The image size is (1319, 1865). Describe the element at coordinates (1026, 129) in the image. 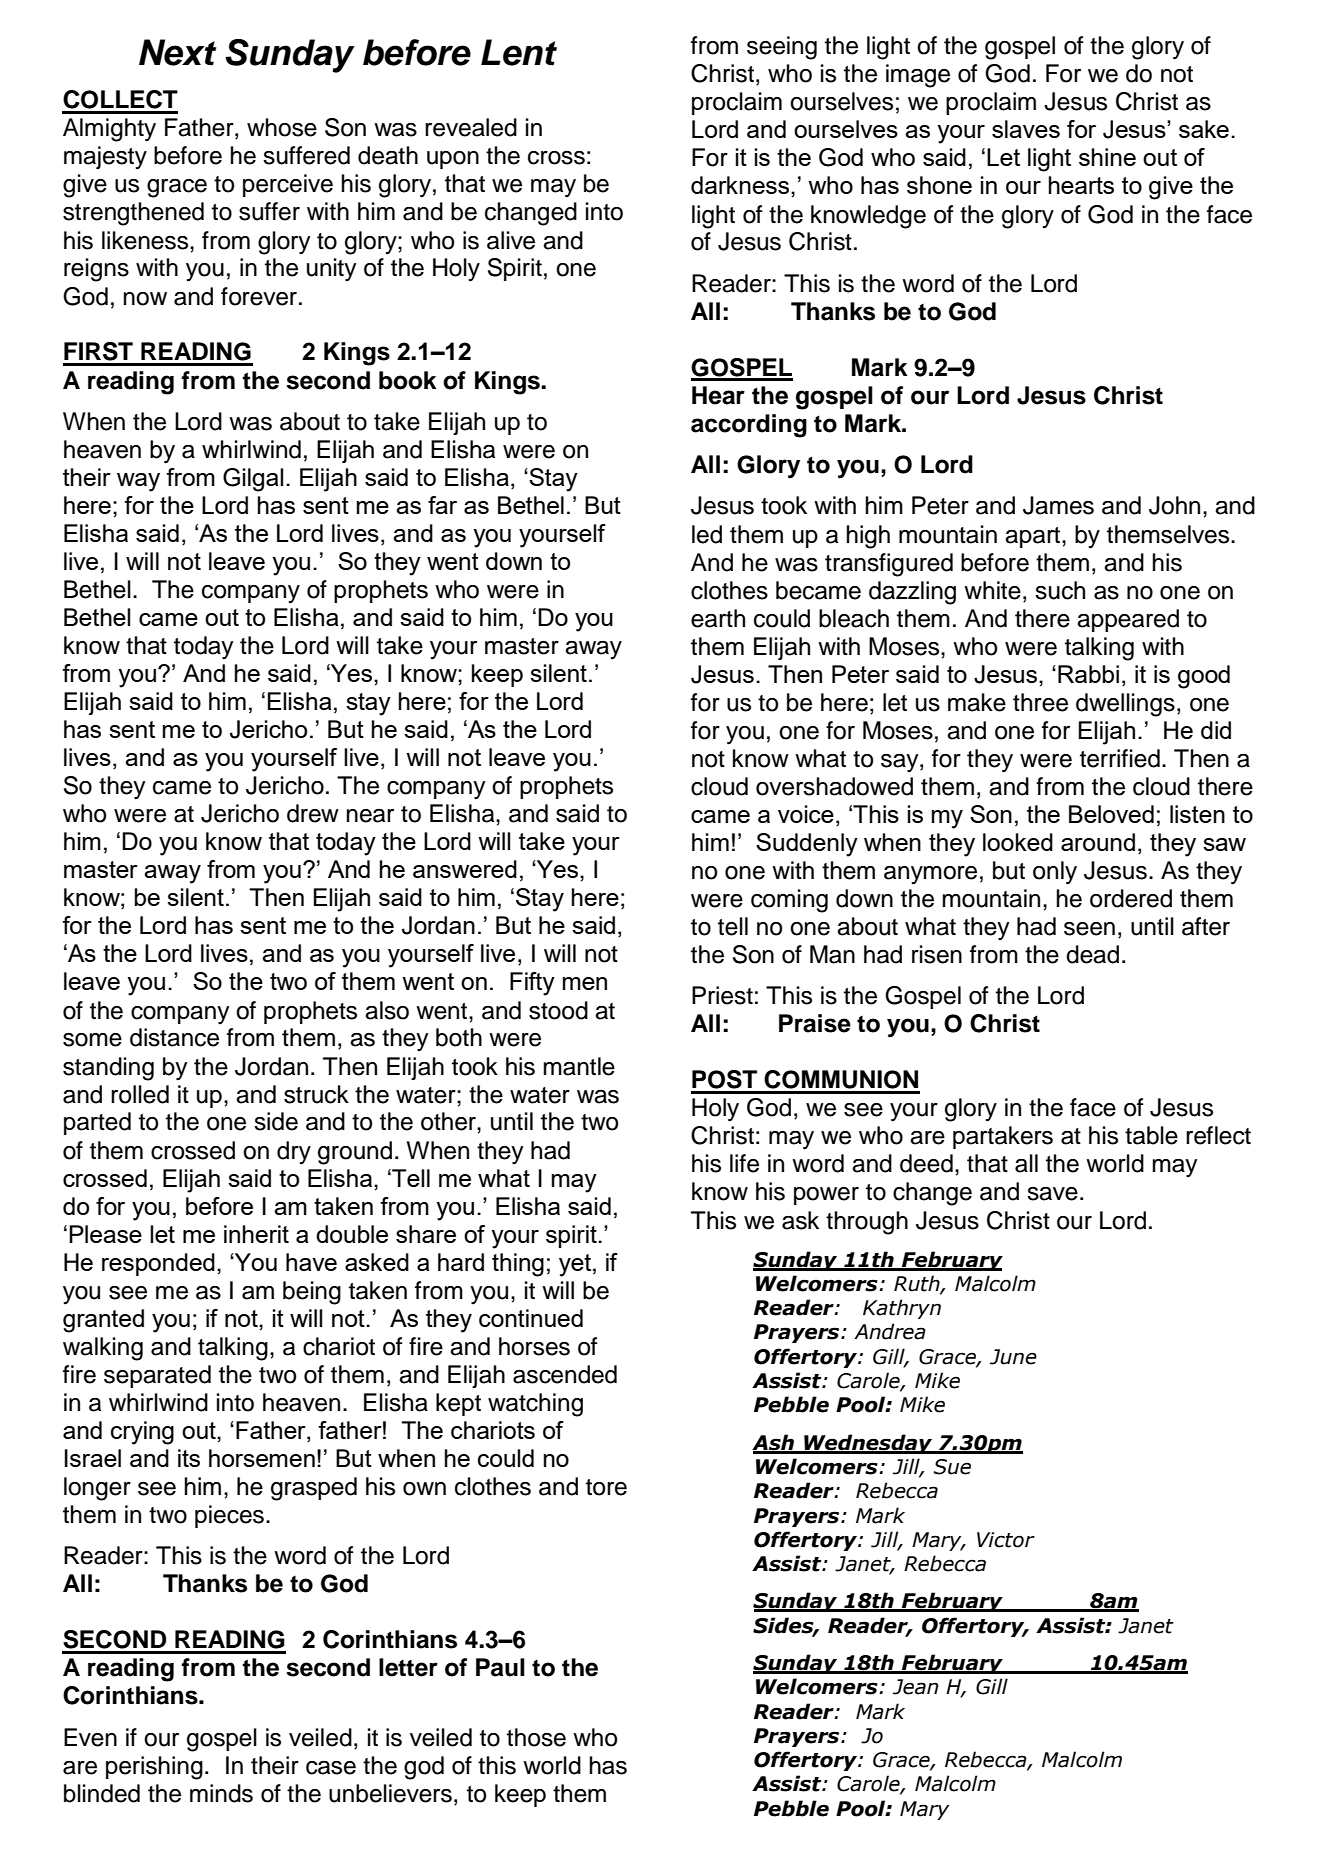

I see `slaves` at that location.
